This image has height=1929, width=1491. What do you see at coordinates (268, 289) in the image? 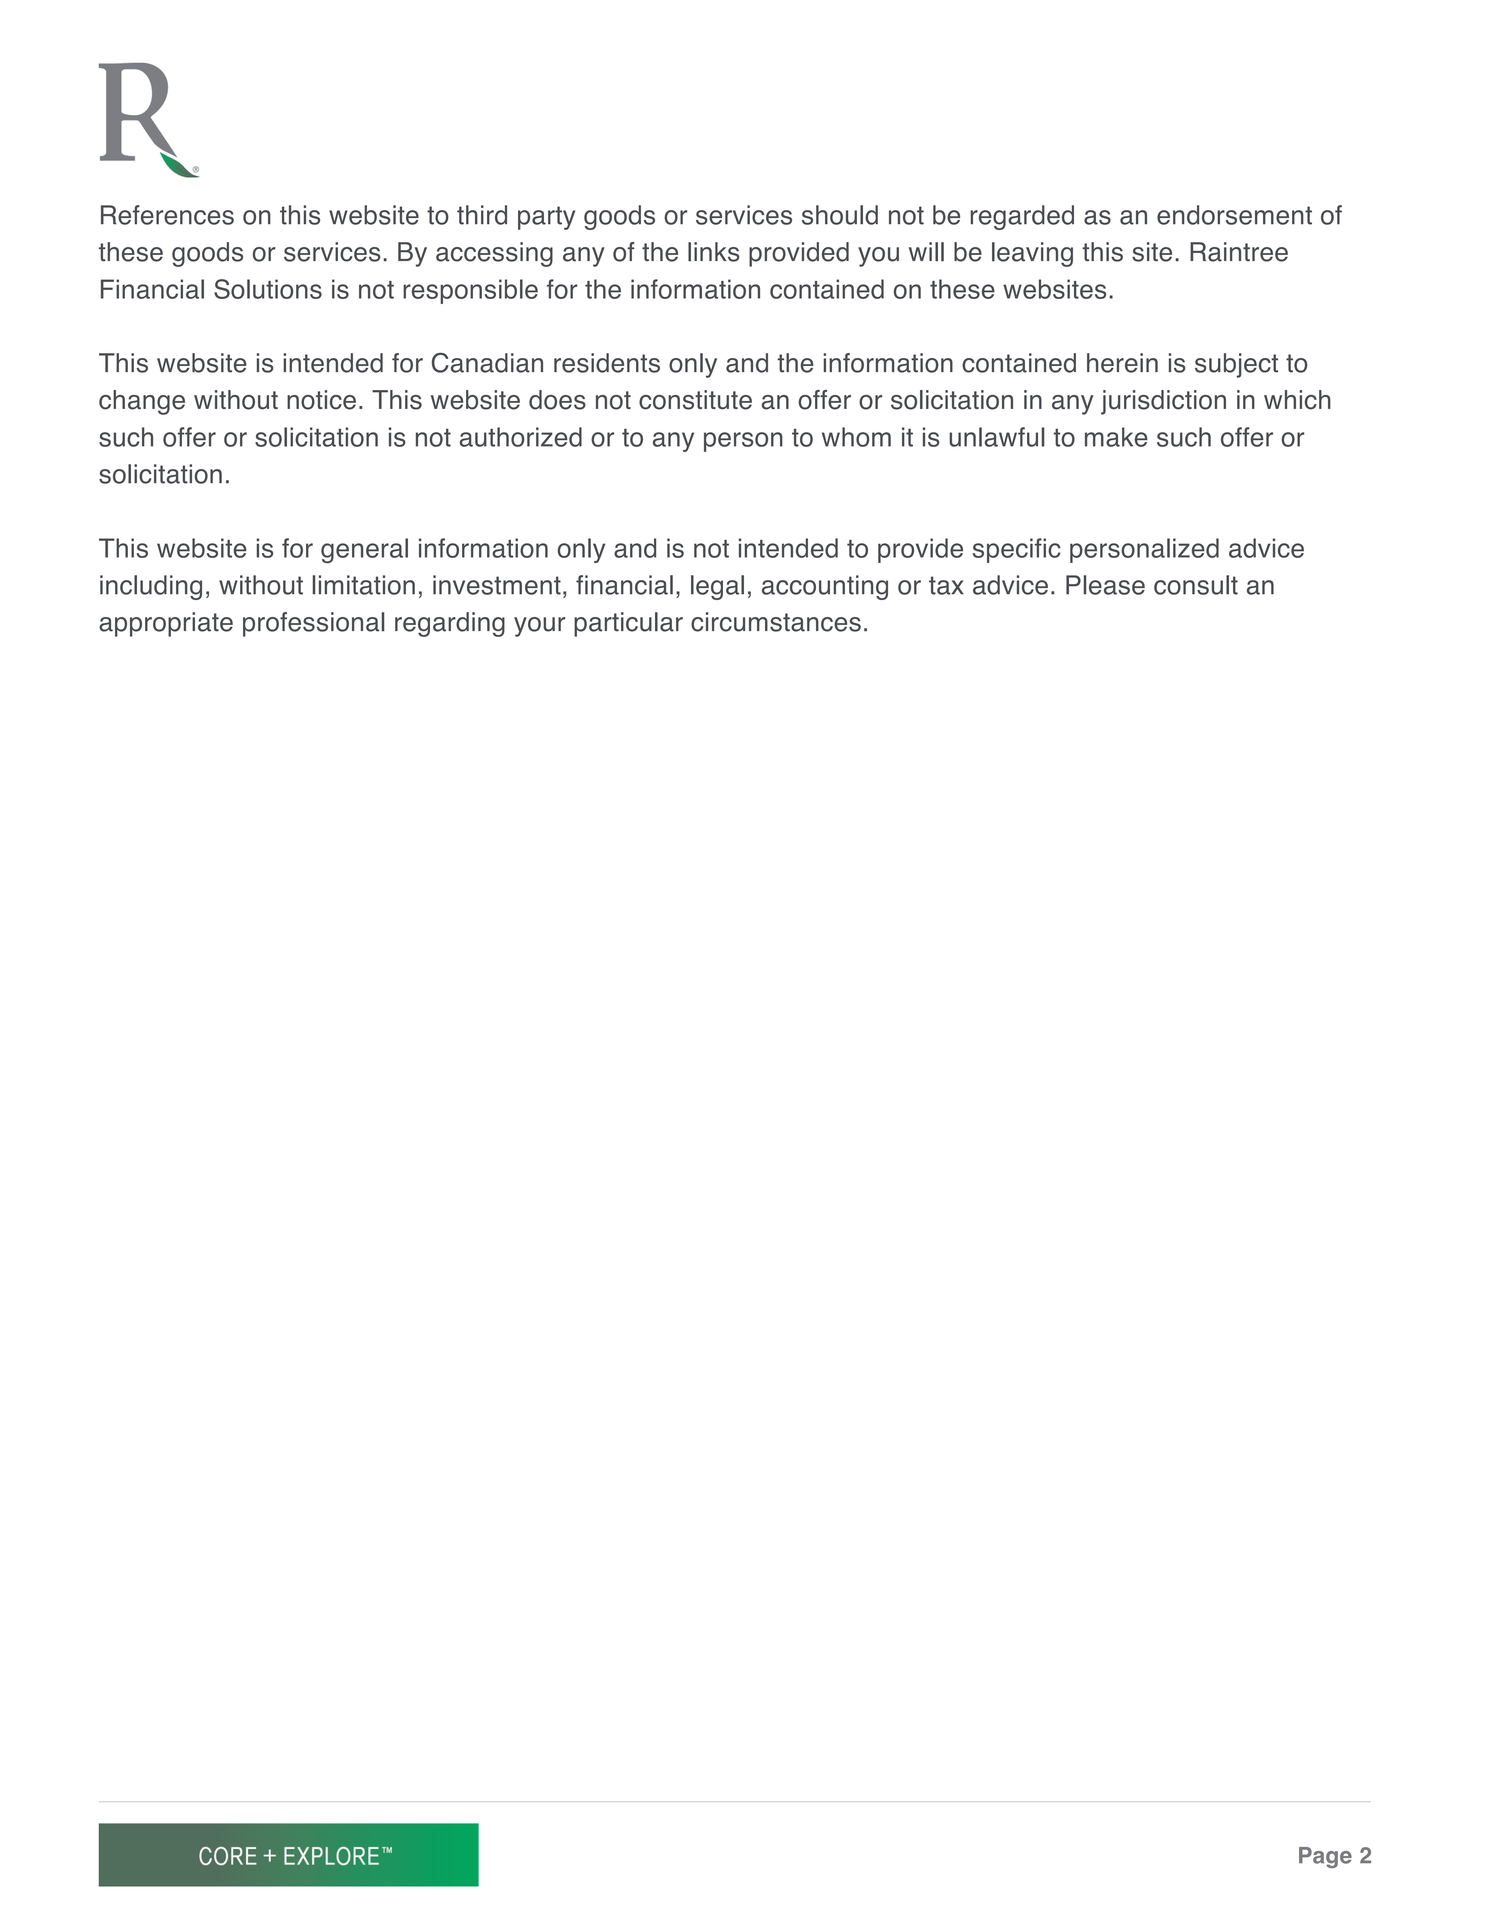
I see `Solutions` at bounding box center [268, 289].
